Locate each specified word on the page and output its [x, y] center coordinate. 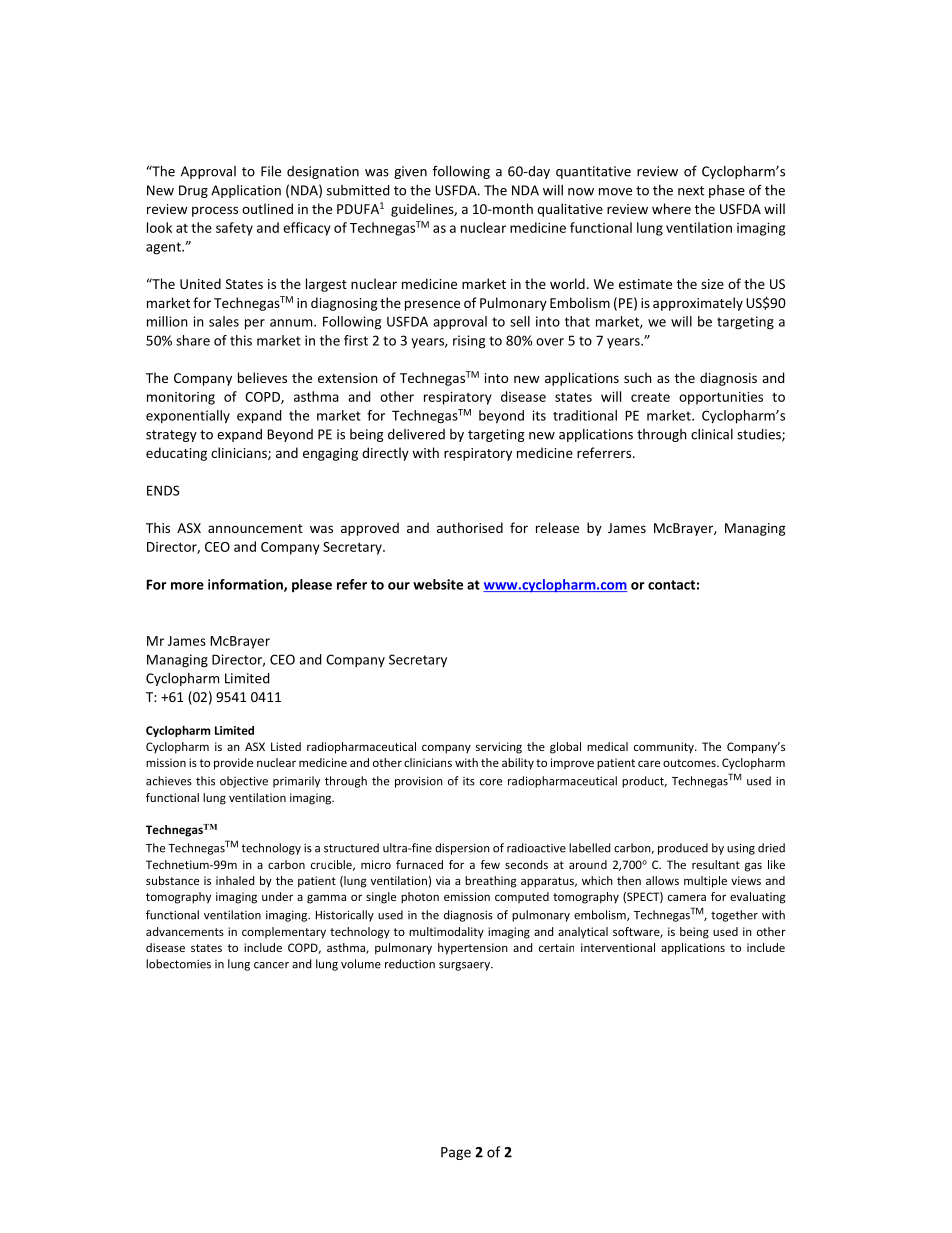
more [187, 586]
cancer [271, 965]
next [691, 191]
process [215, 211]
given [410, 172]
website [438, 584]
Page [456, 1153]
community [665, 748]
